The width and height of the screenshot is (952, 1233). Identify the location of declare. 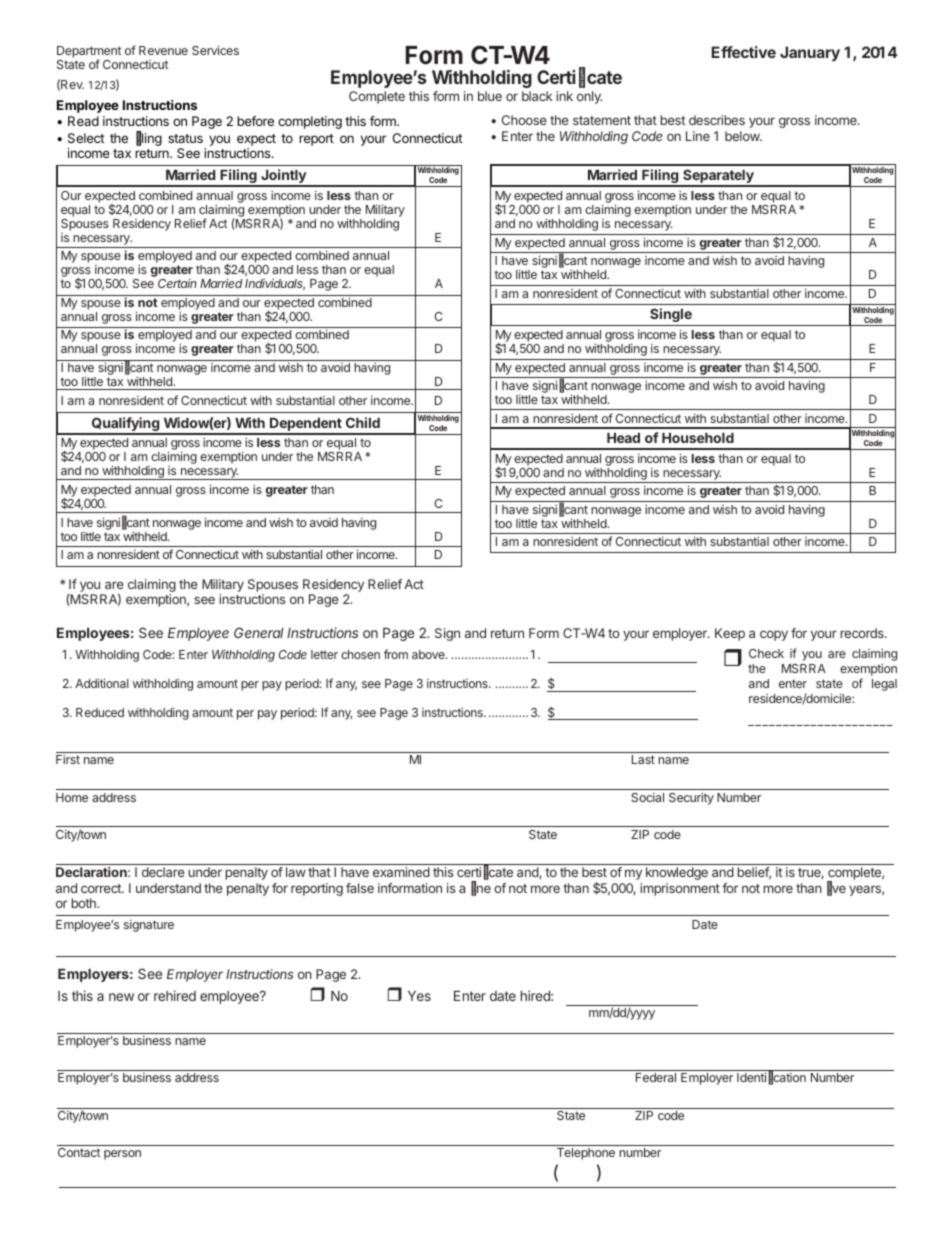
(163, 872).
